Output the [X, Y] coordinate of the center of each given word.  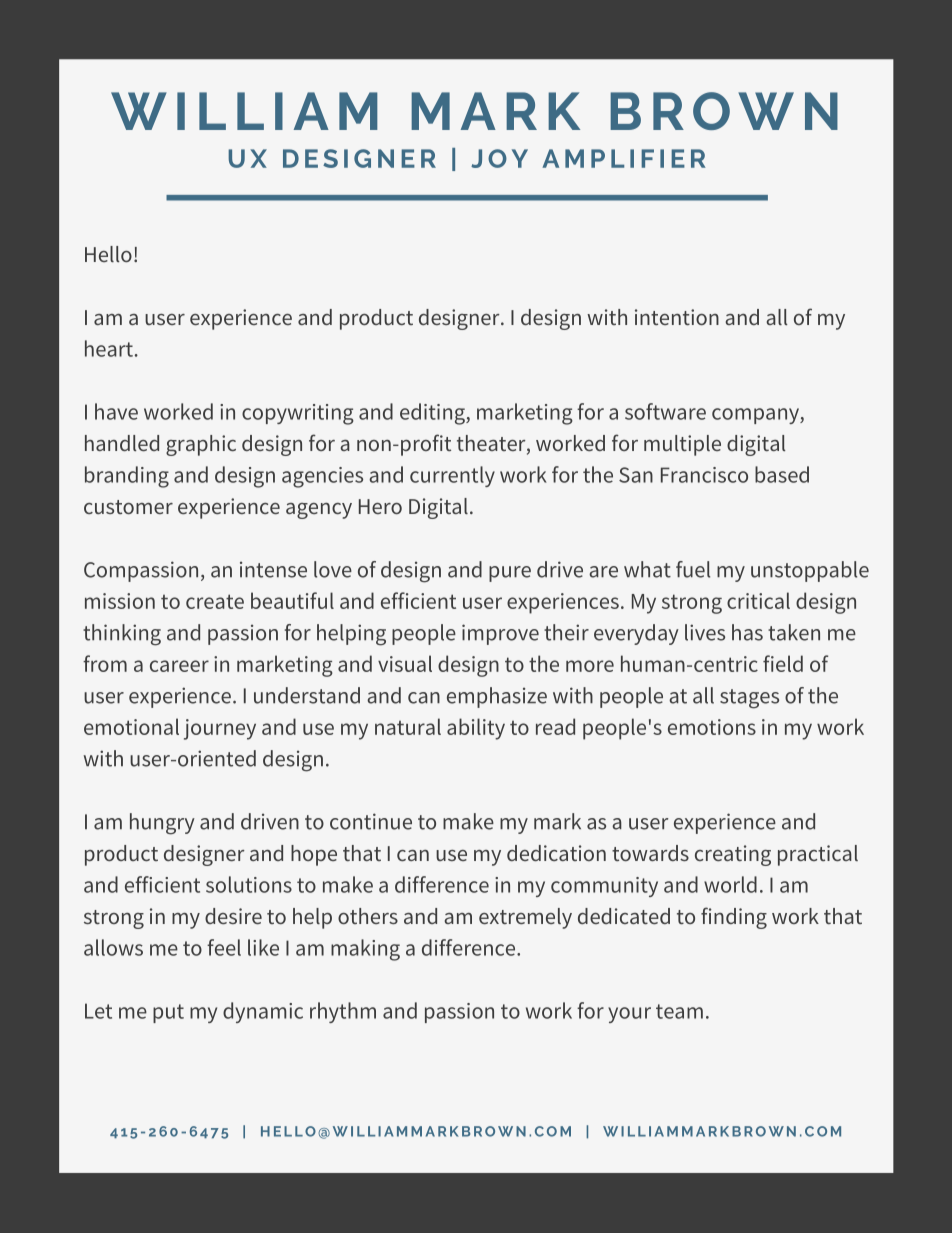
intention [677, 317]
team [679, 1011]
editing [433, 414]
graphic [201, 445]
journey [220, 729]
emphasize [497, 697]
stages [749, 699]
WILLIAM [244, 111]
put [168, 1013]
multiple [682, 445]
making [365, 950]
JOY [499, 158]
